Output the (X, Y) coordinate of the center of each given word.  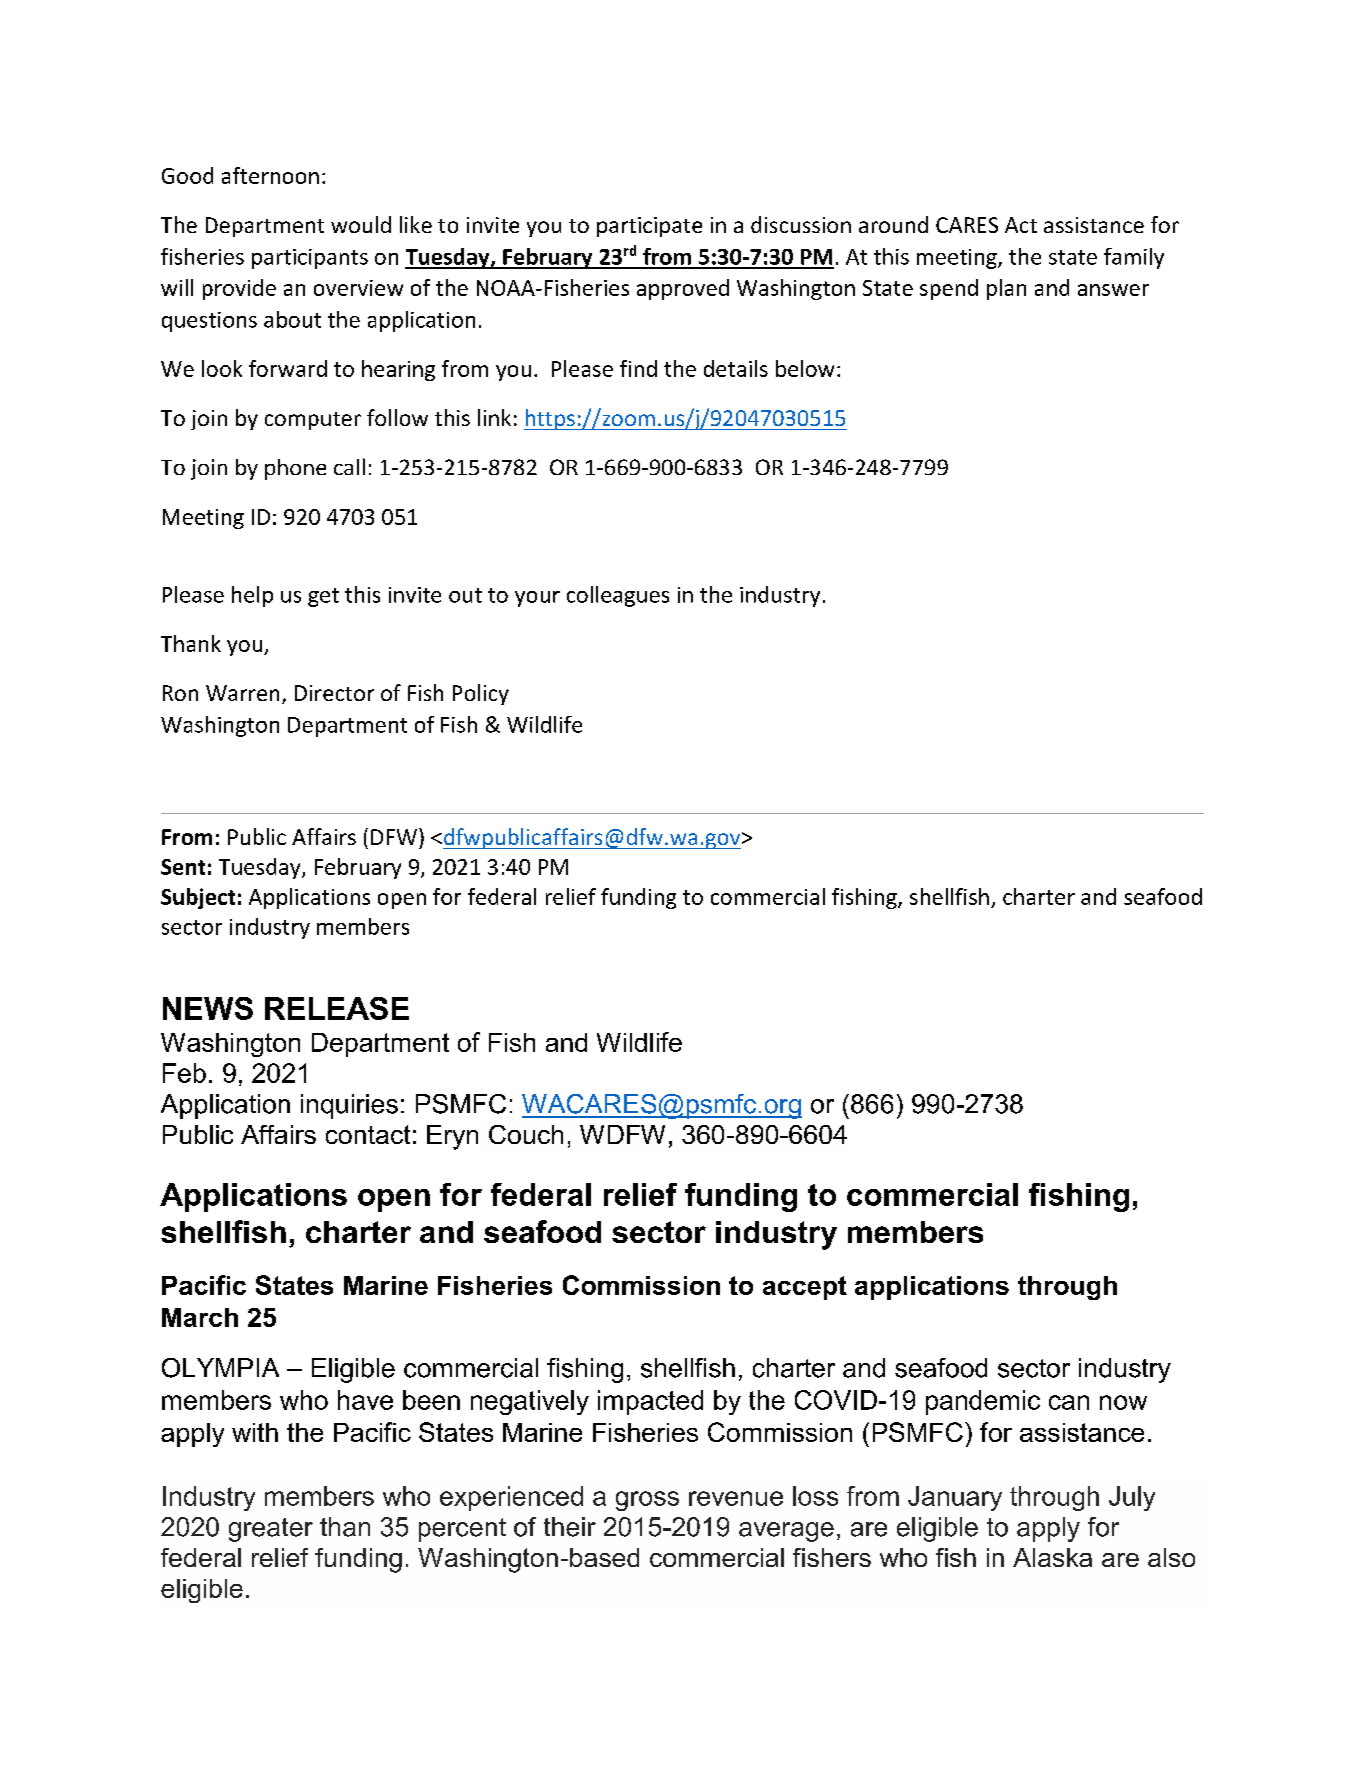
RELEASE (337, 1008)
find (638, 368)
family (1134, 258)
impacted (650, 1402)
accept (805, 1288)
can (1069, 1402)
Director (334, 693)
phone (295, 469)
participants (310, 259)
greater (271, 1530)
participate (649, 227)
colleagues (618, 596)
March (200, 1317)
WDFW (622, 1134)
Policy (481, 694)
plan (1006, 289)
